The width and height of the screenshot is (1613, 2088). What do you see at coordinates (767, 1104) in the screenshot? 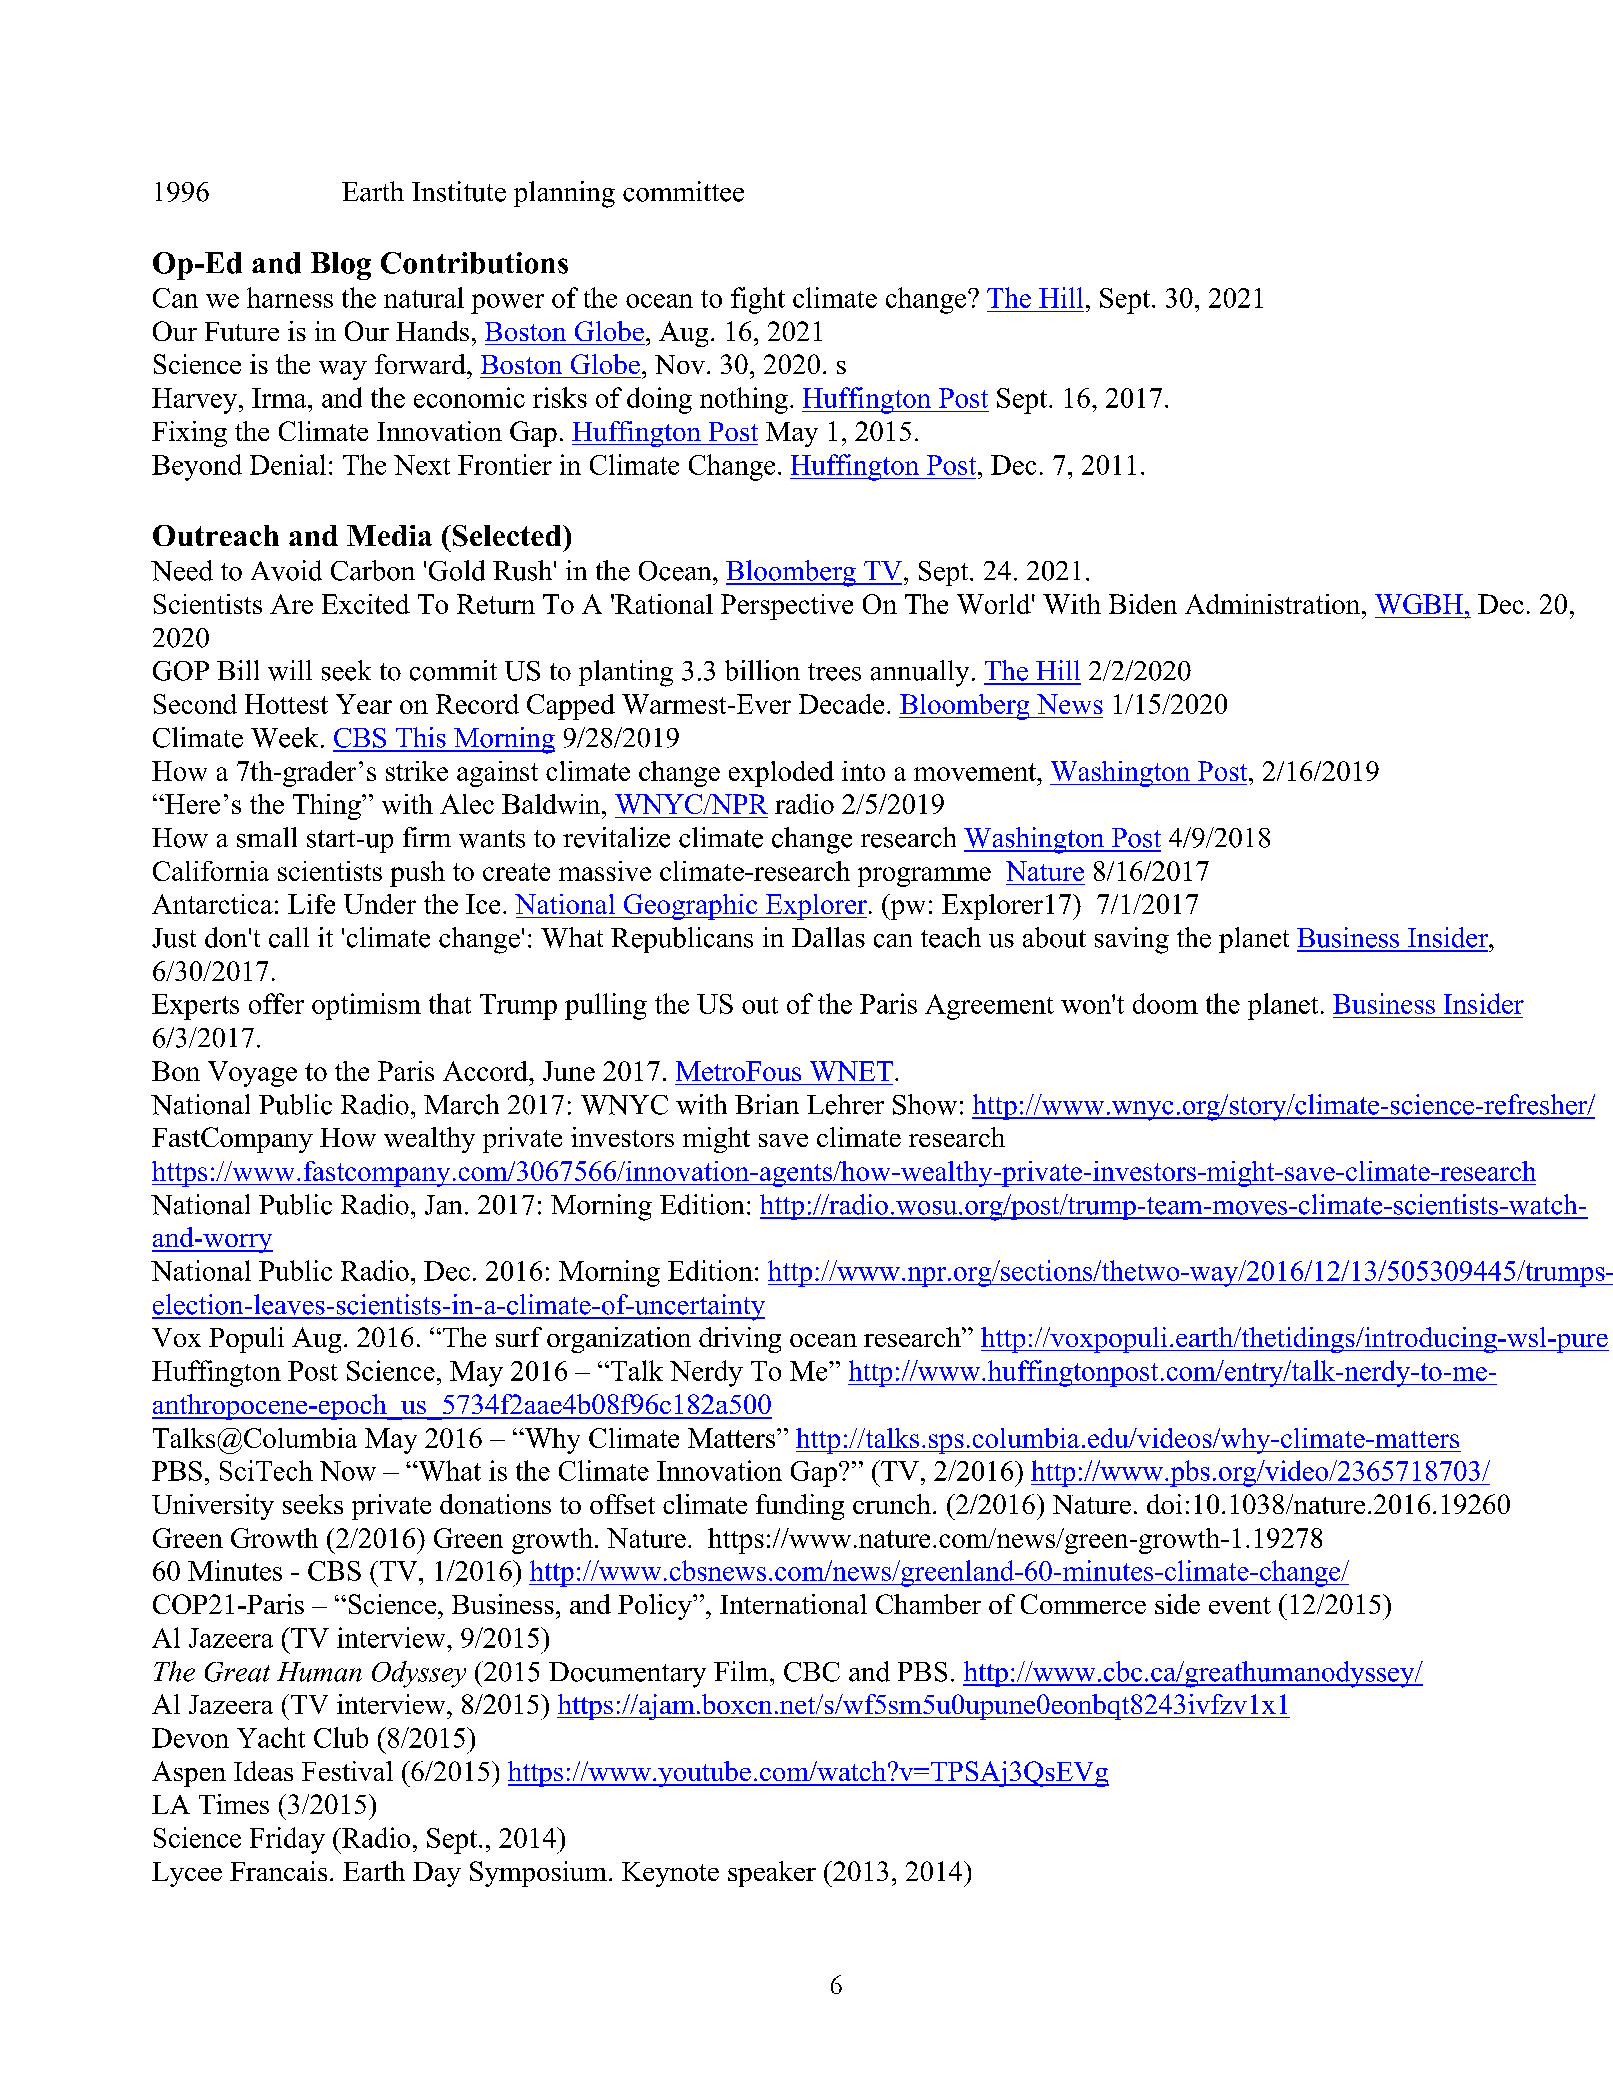
I see `Brian` at bounding box center [767, 1104].
